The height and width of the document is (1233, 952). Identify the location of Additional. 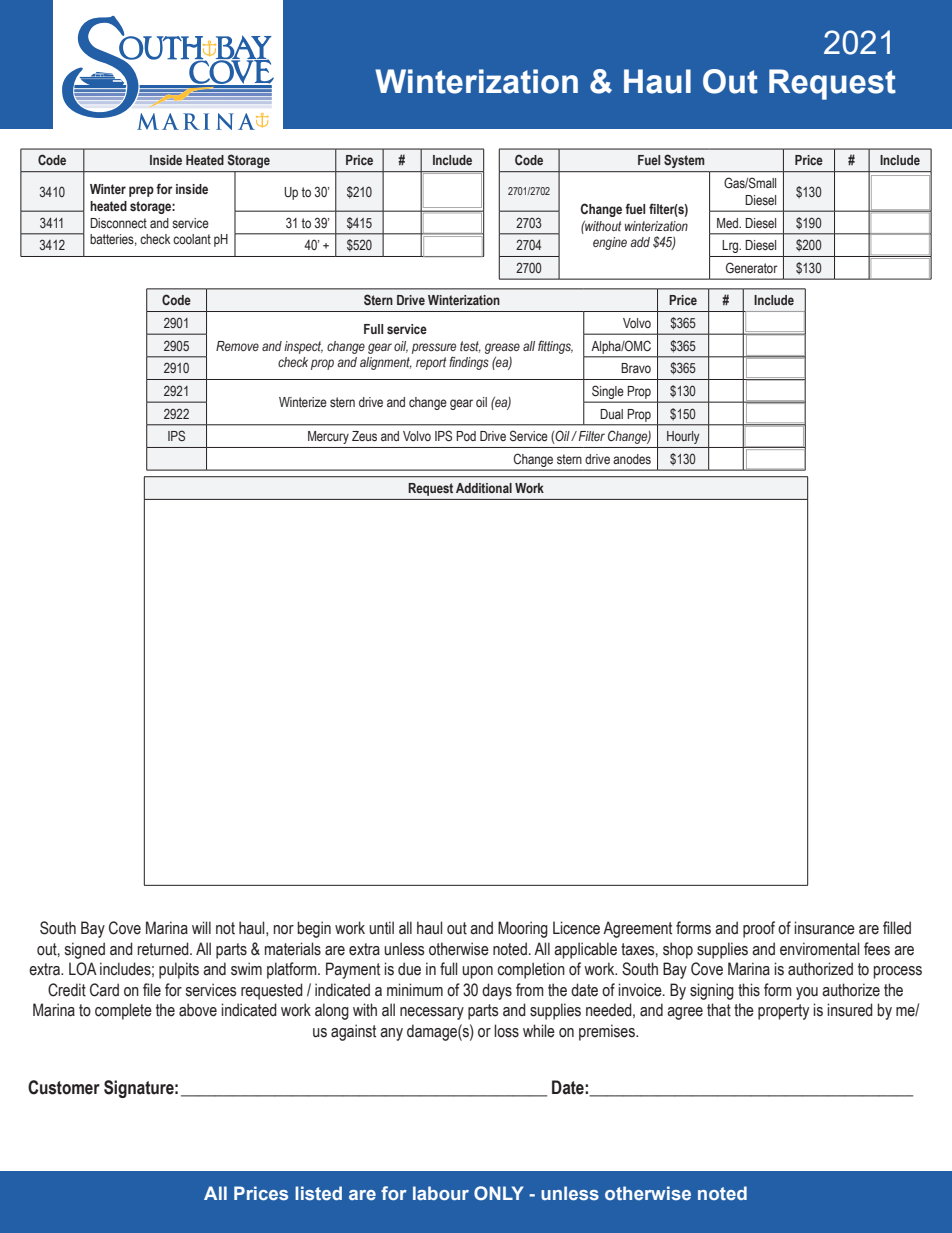
(484, 488).
